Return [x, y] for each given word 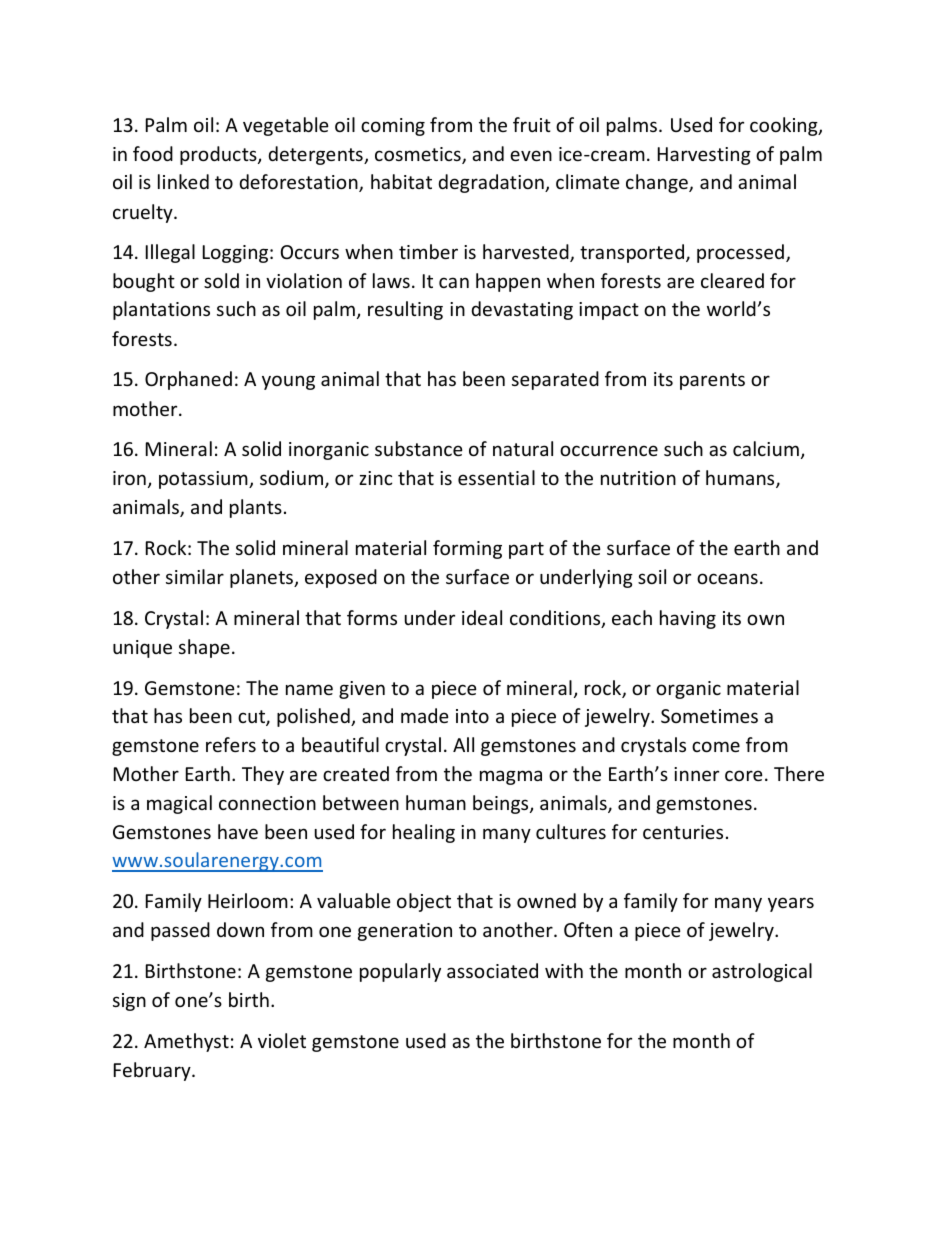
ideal [482, 617]
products [219, 155]
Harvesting [704, 156]
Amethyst [186, 1042]
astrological [762, 972]
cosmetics [419, 155]
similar [195, 576]
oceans [727, 578]
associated [492, 970]
